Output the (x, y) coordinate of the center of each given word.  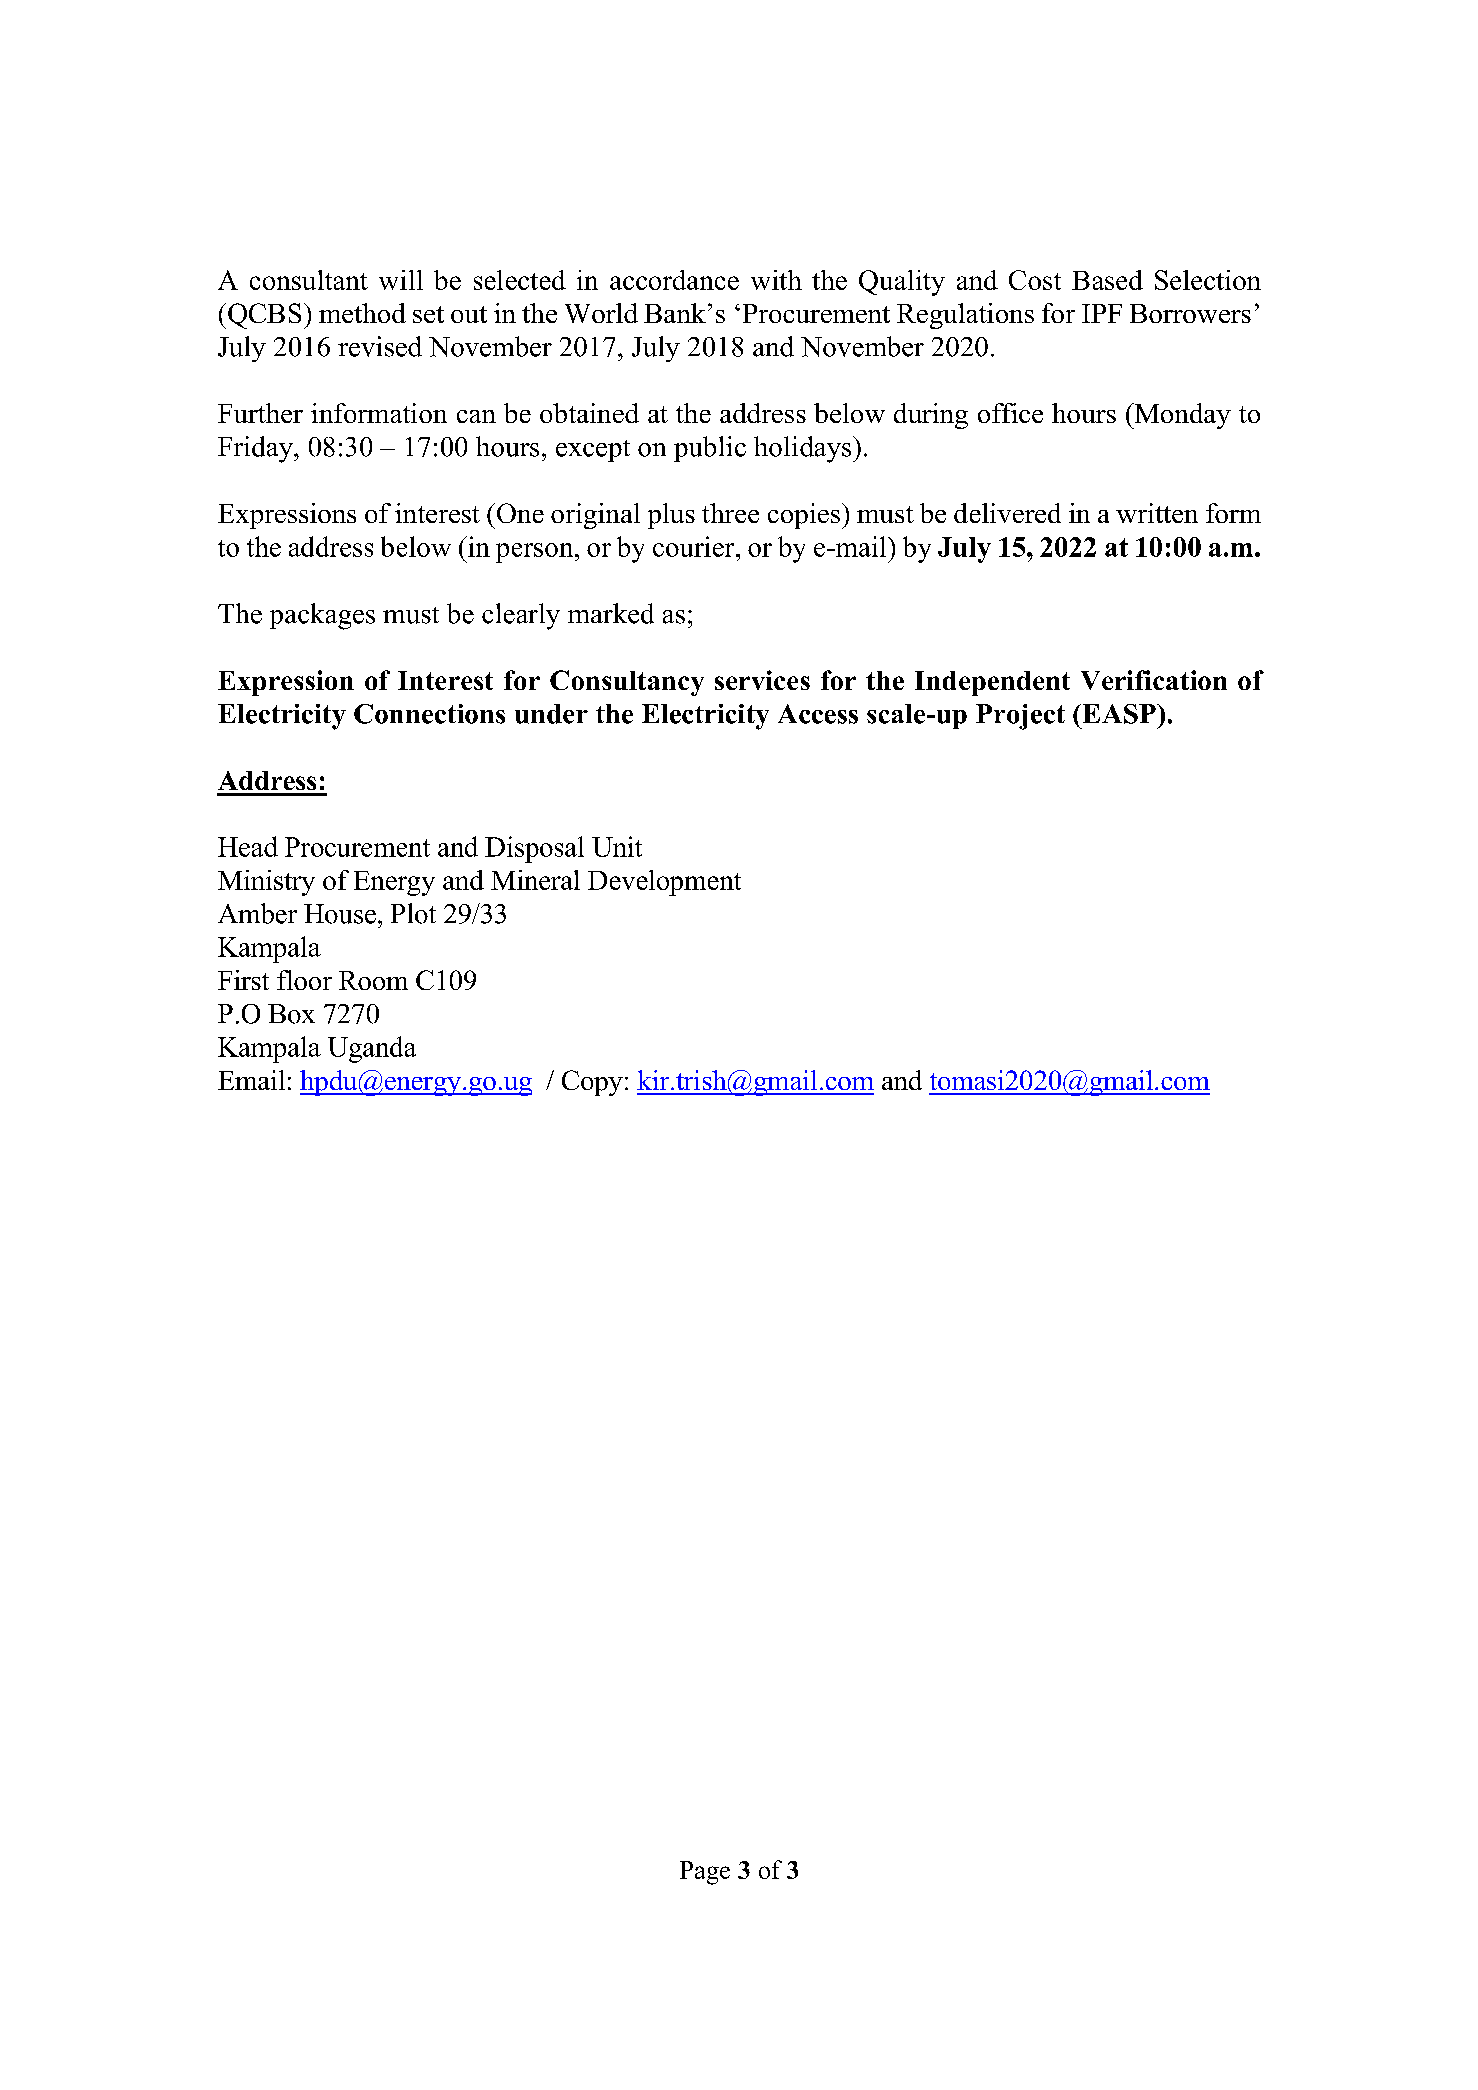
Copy (592, 1083)
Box (291, 1014)
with (776, 280)
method (362, 313)
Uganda (372, 1049)
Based (1107, 280)
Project (1020, 717)
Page (705, 1873)
